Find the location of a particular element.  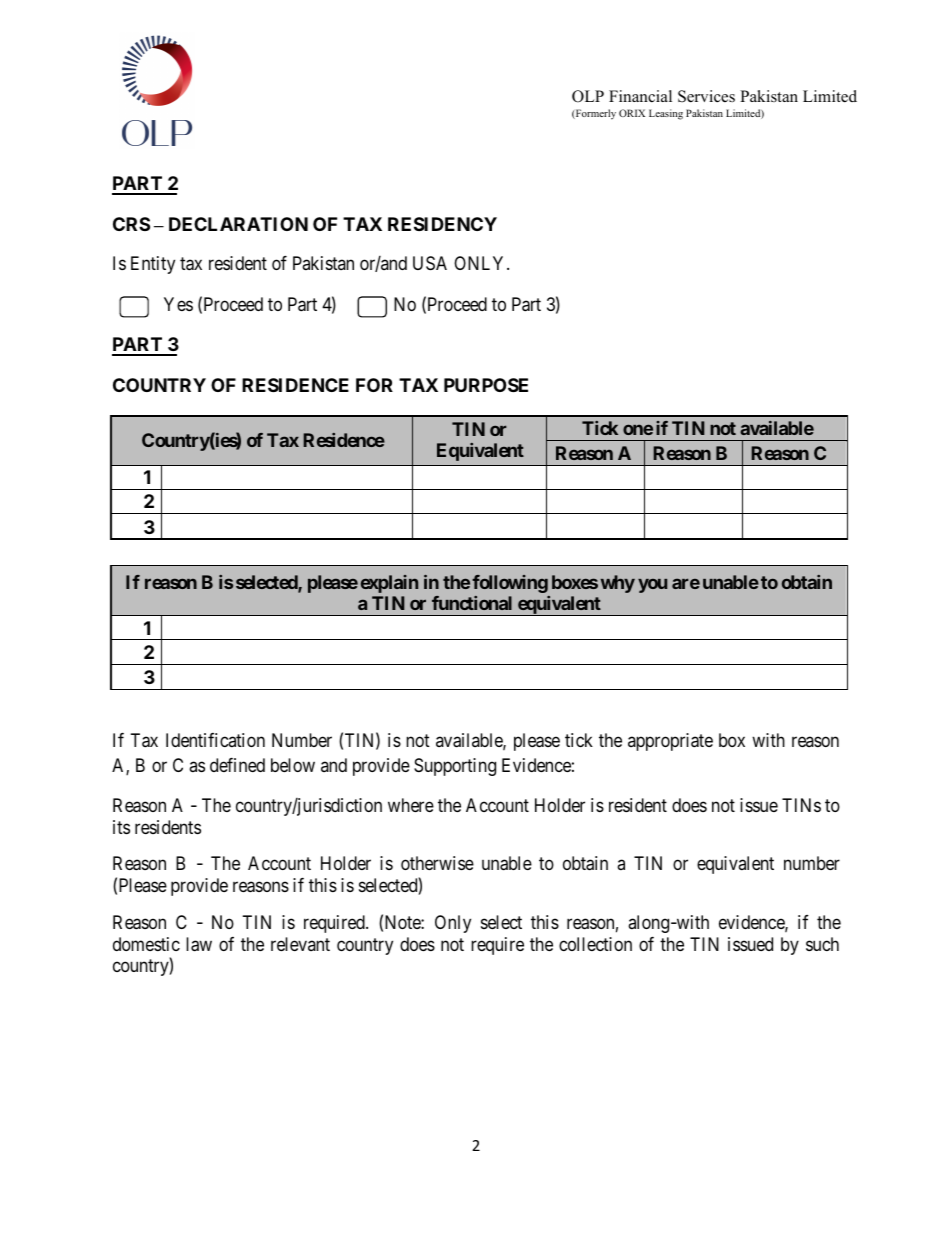

explain is located at coordinates (389, 584).
